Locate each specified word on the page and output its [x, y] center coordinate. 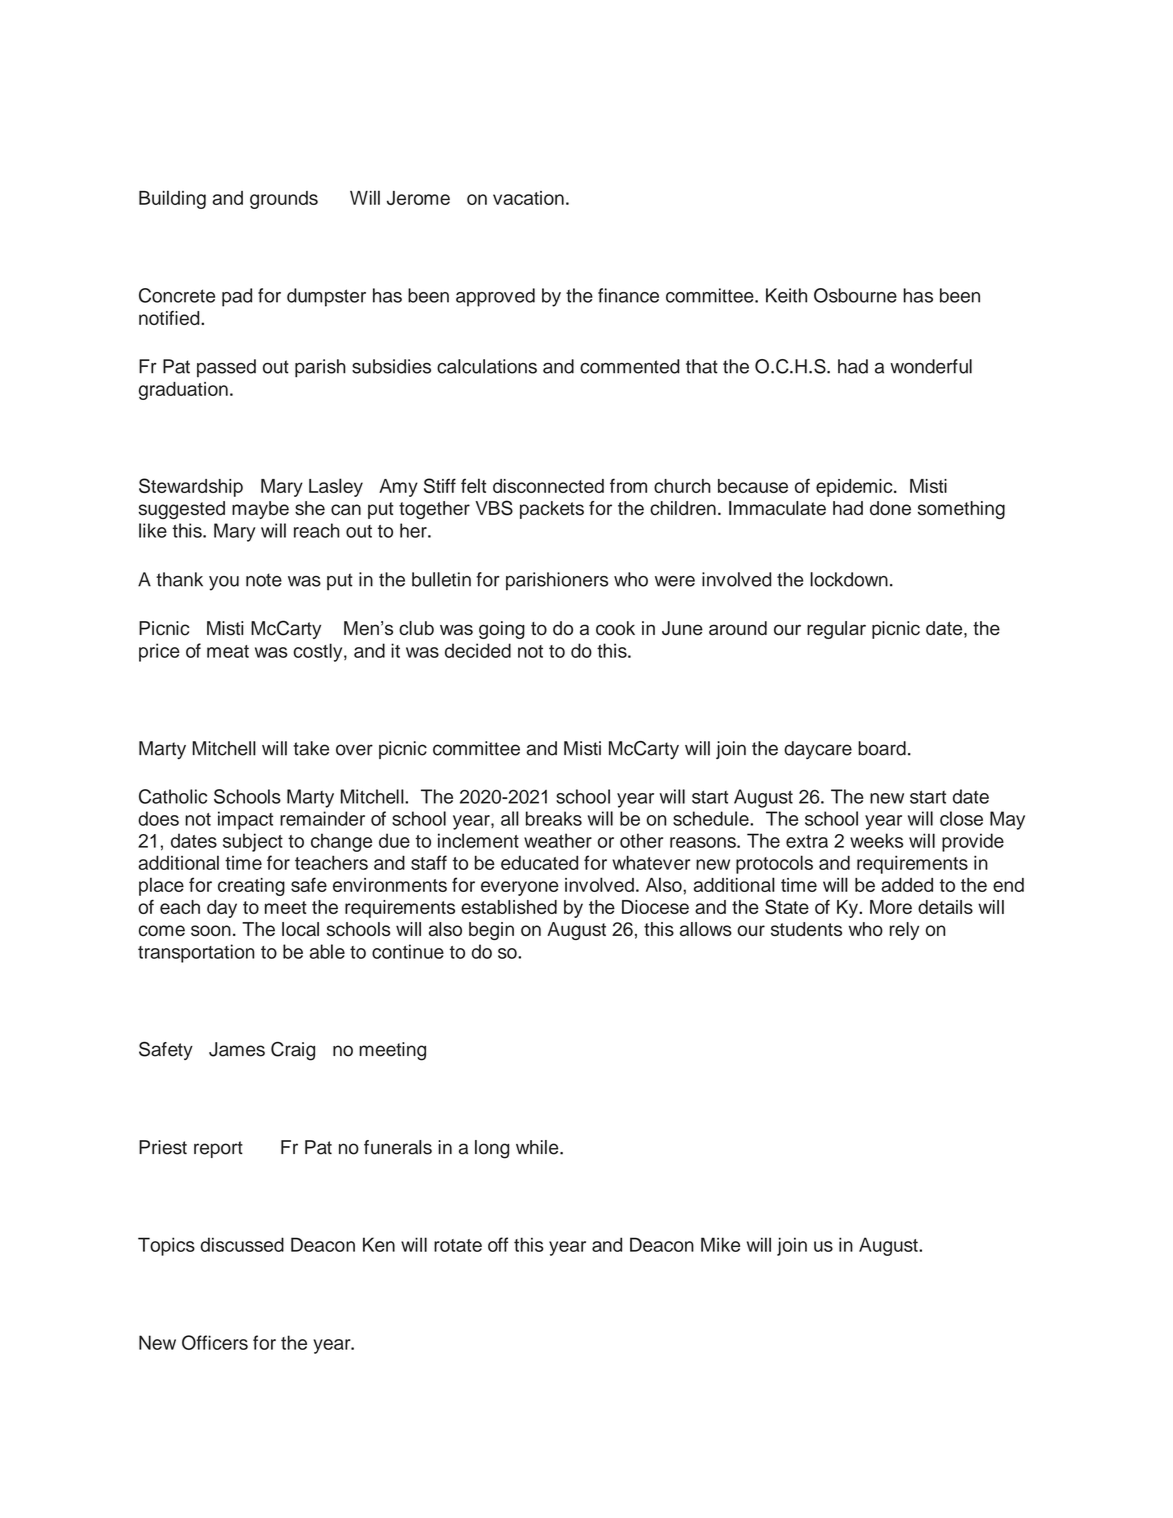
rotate [458, 1245]
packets [552, 510]
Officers [215, 1342]
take [311, 748]
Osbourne [855, 295]
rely [904, 931]
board [882, 748]
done [890, 508]
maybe [260, 510]
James [237, 1049]
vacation [528, 198]
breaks [554, 818]
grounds [284, 200]
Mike [720, 1244]
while [538, 1147]
